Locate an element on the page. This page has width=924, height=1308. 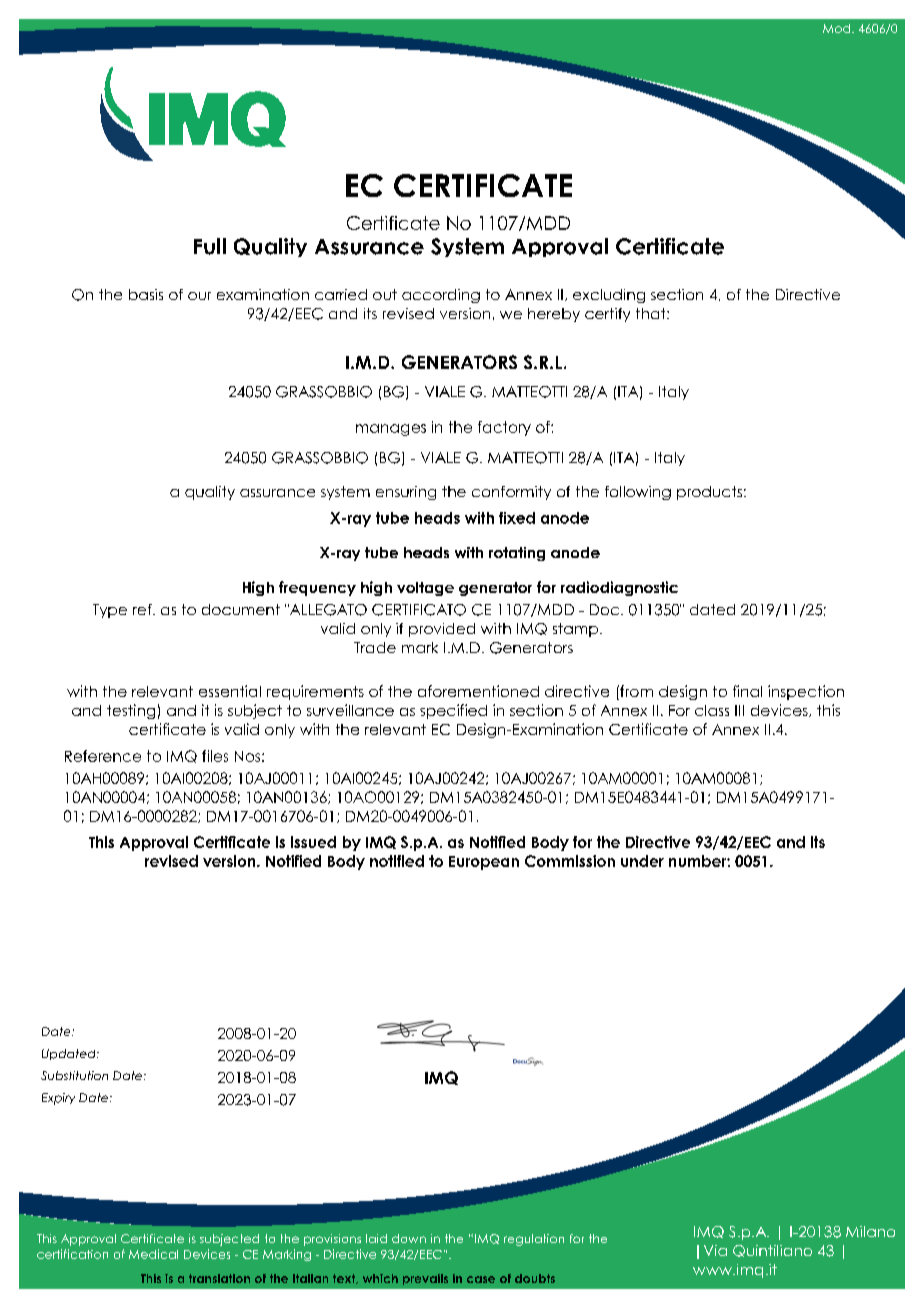
products is located at coordinates (709, 493).
